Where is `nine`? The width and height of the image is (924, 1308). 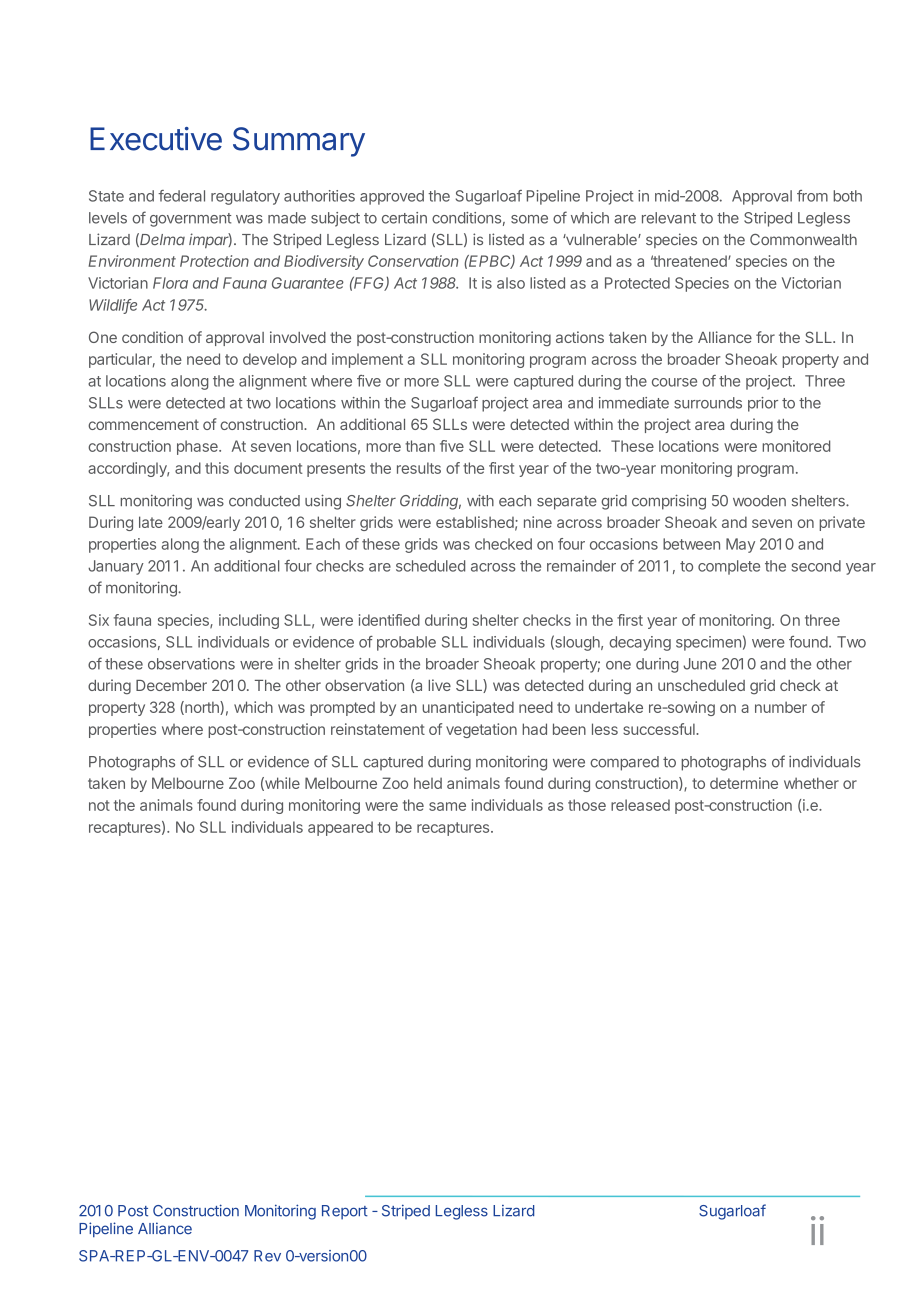
nine is located at coordinates (538, 522).
